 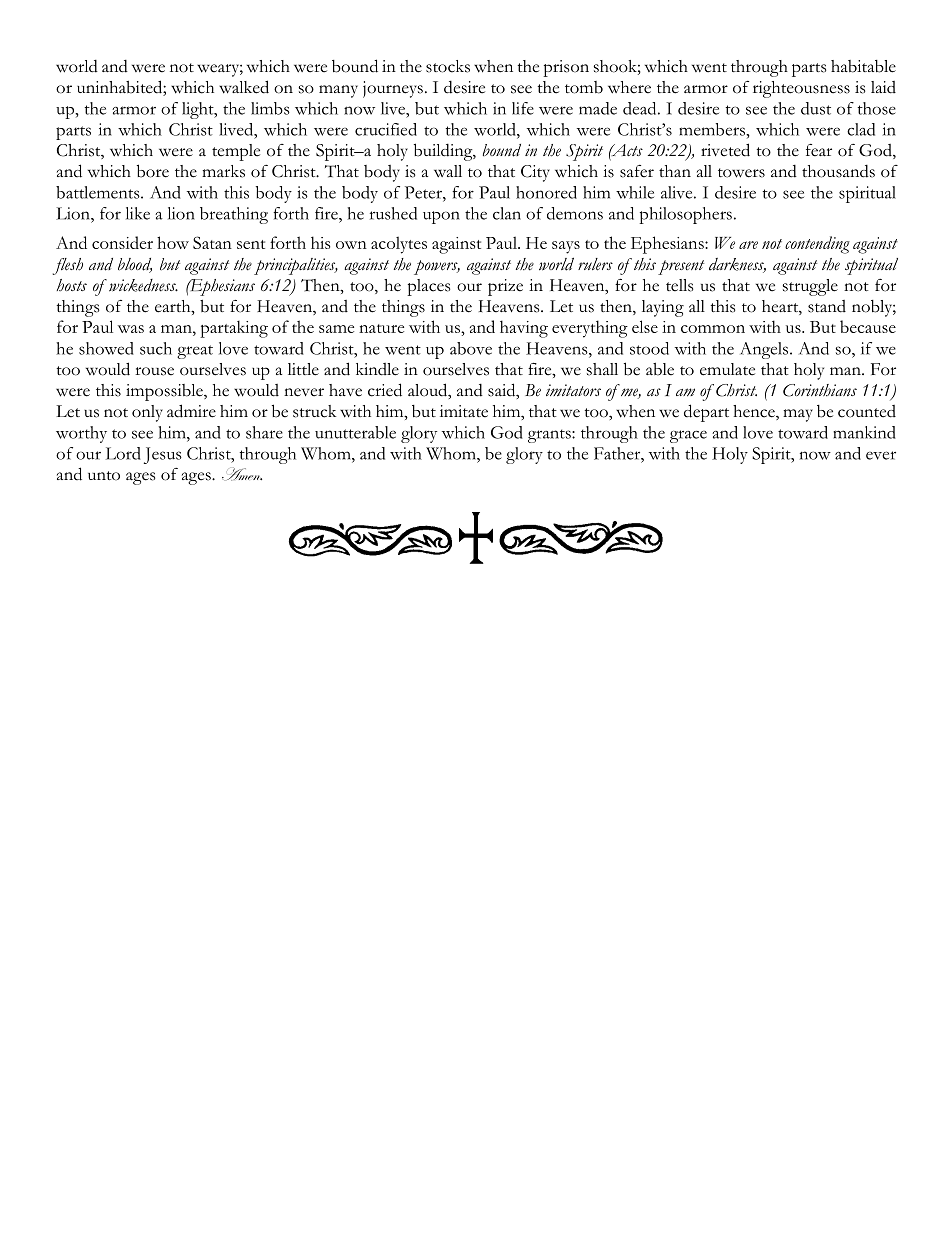 I want to click on prize, so click(x=505, y=287).
